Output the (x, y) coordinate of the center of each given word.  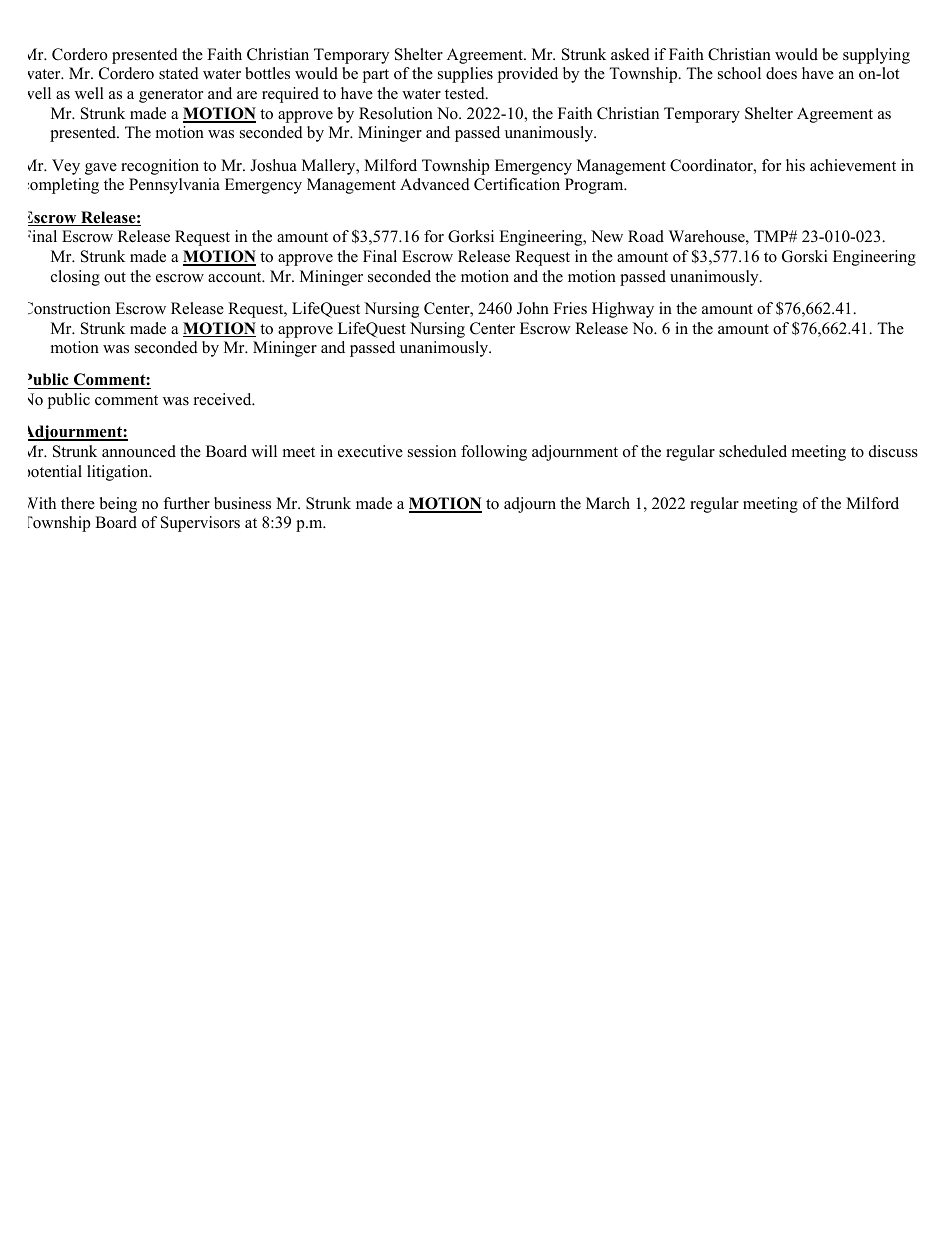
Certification (517, 184)
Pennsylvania (174, 186)
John (533, 308)
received (224, 399)
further (186, 503)
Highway (623, 310)
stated (179, 73)
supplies (465, 75)
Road (646, 236)
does (781, 73)
